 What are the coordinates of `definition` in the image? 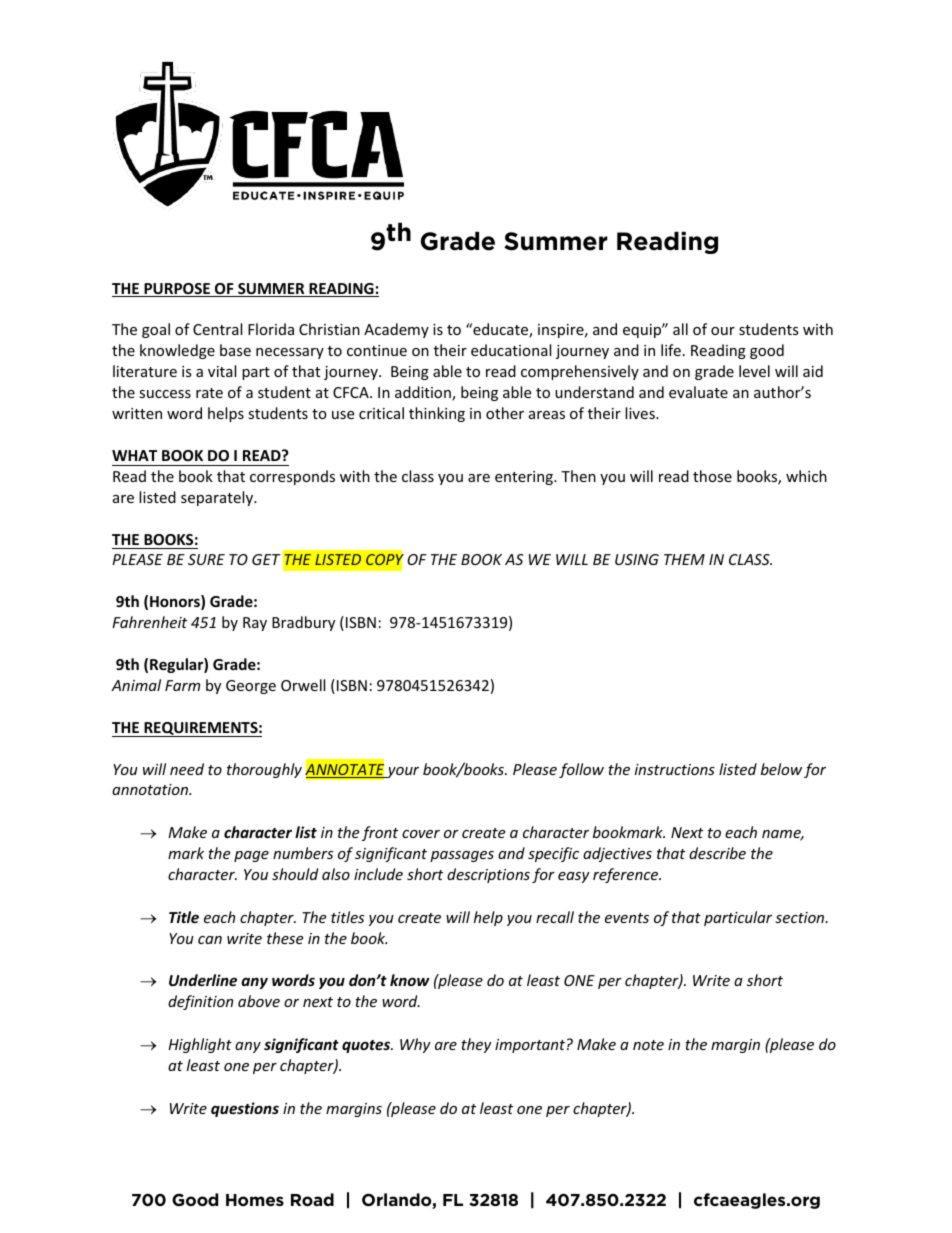 It's located at (200, 1002).
